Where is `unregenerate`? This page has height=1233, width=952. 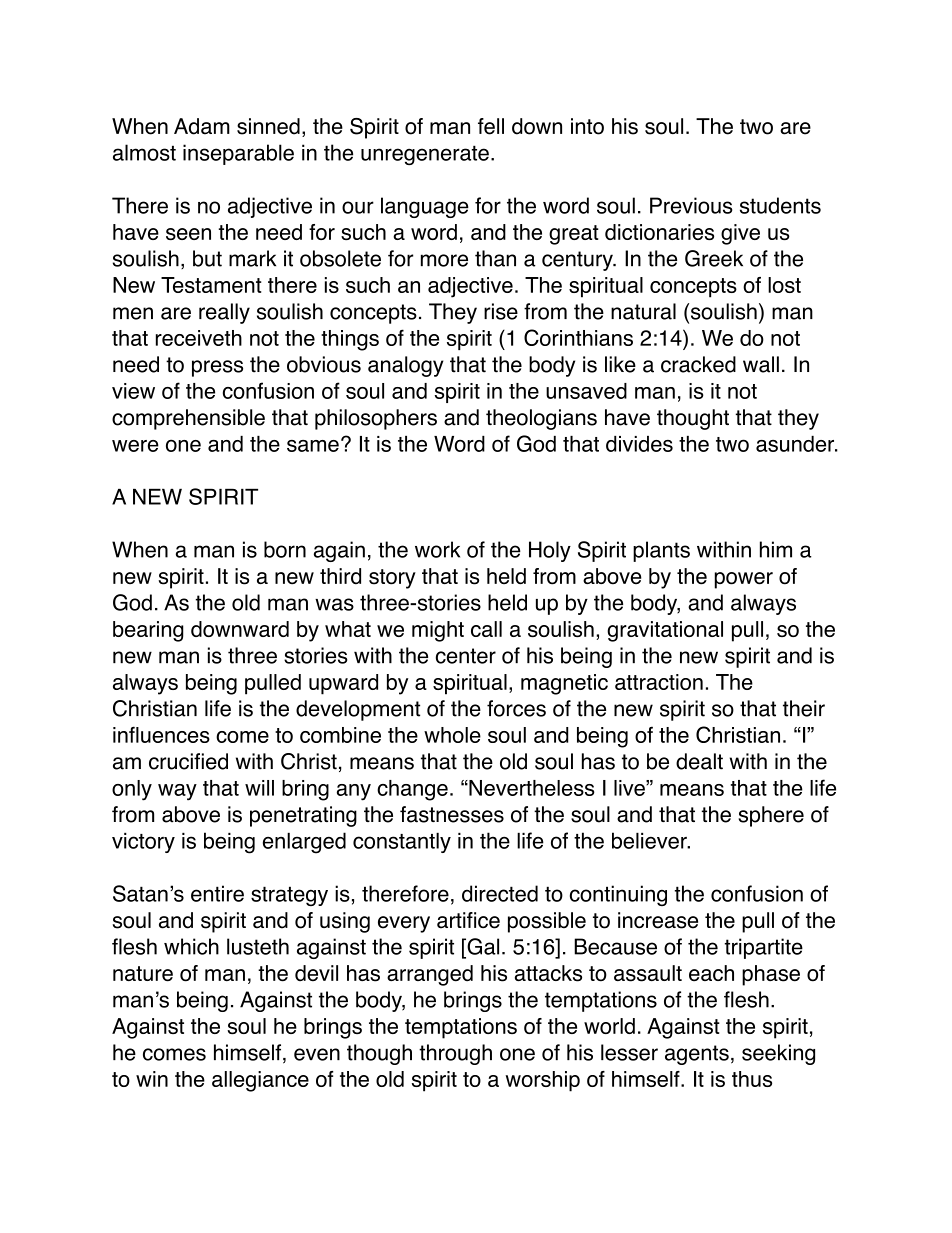 unregenerate is located at coordinates (425, 155).
